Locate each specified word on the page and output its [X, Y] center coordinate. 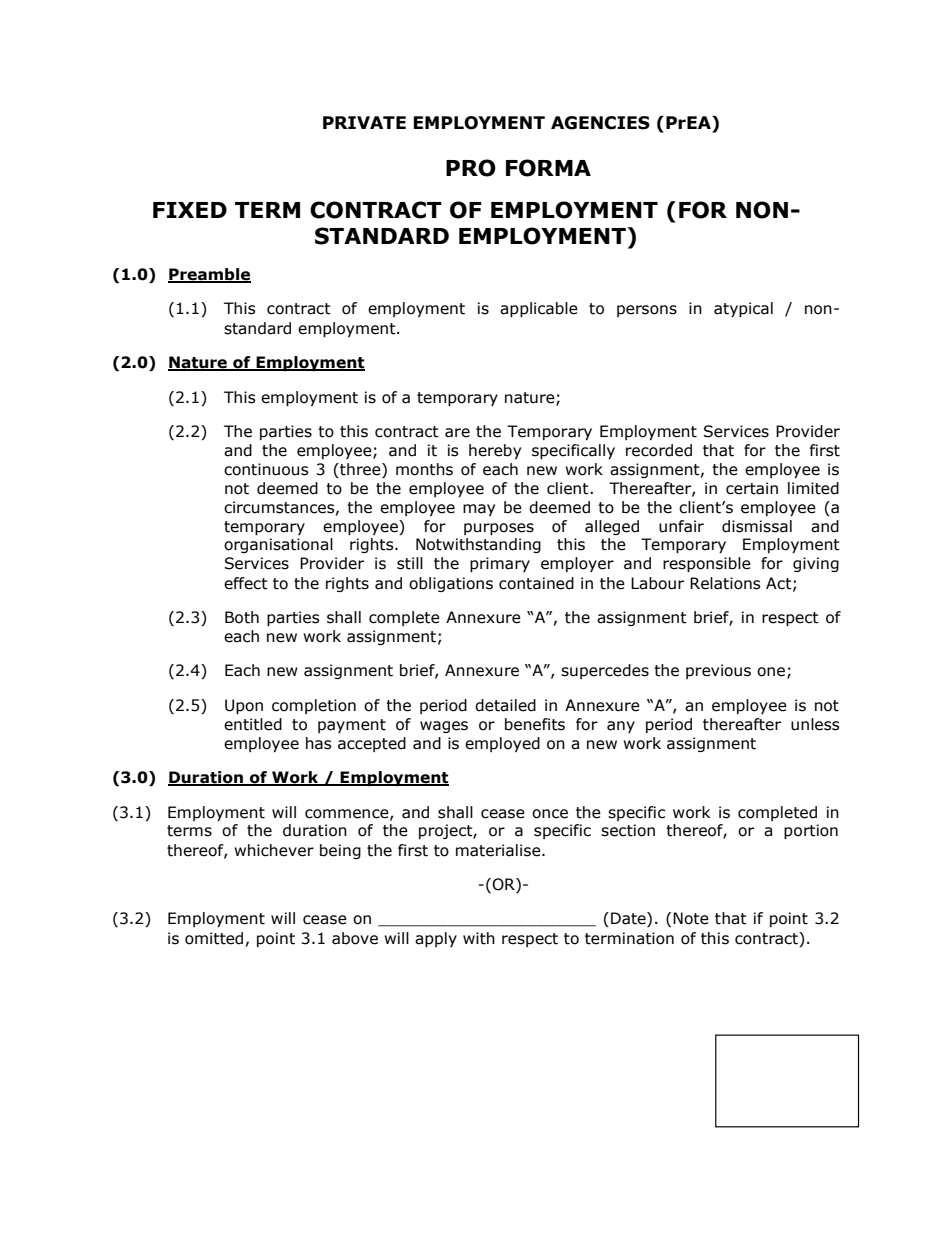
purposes [499, 529]
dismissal [757, 526]
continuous [266, 469]
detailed [505, 705]
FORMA [548, 168]
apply [436, 939]
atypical [743, 309]
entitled [253, 724]
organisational [278, 545]
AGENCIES [600, 123]
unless [815, 724]
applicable [539, 309]
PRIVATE [364, 122]
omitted [214, 938]
